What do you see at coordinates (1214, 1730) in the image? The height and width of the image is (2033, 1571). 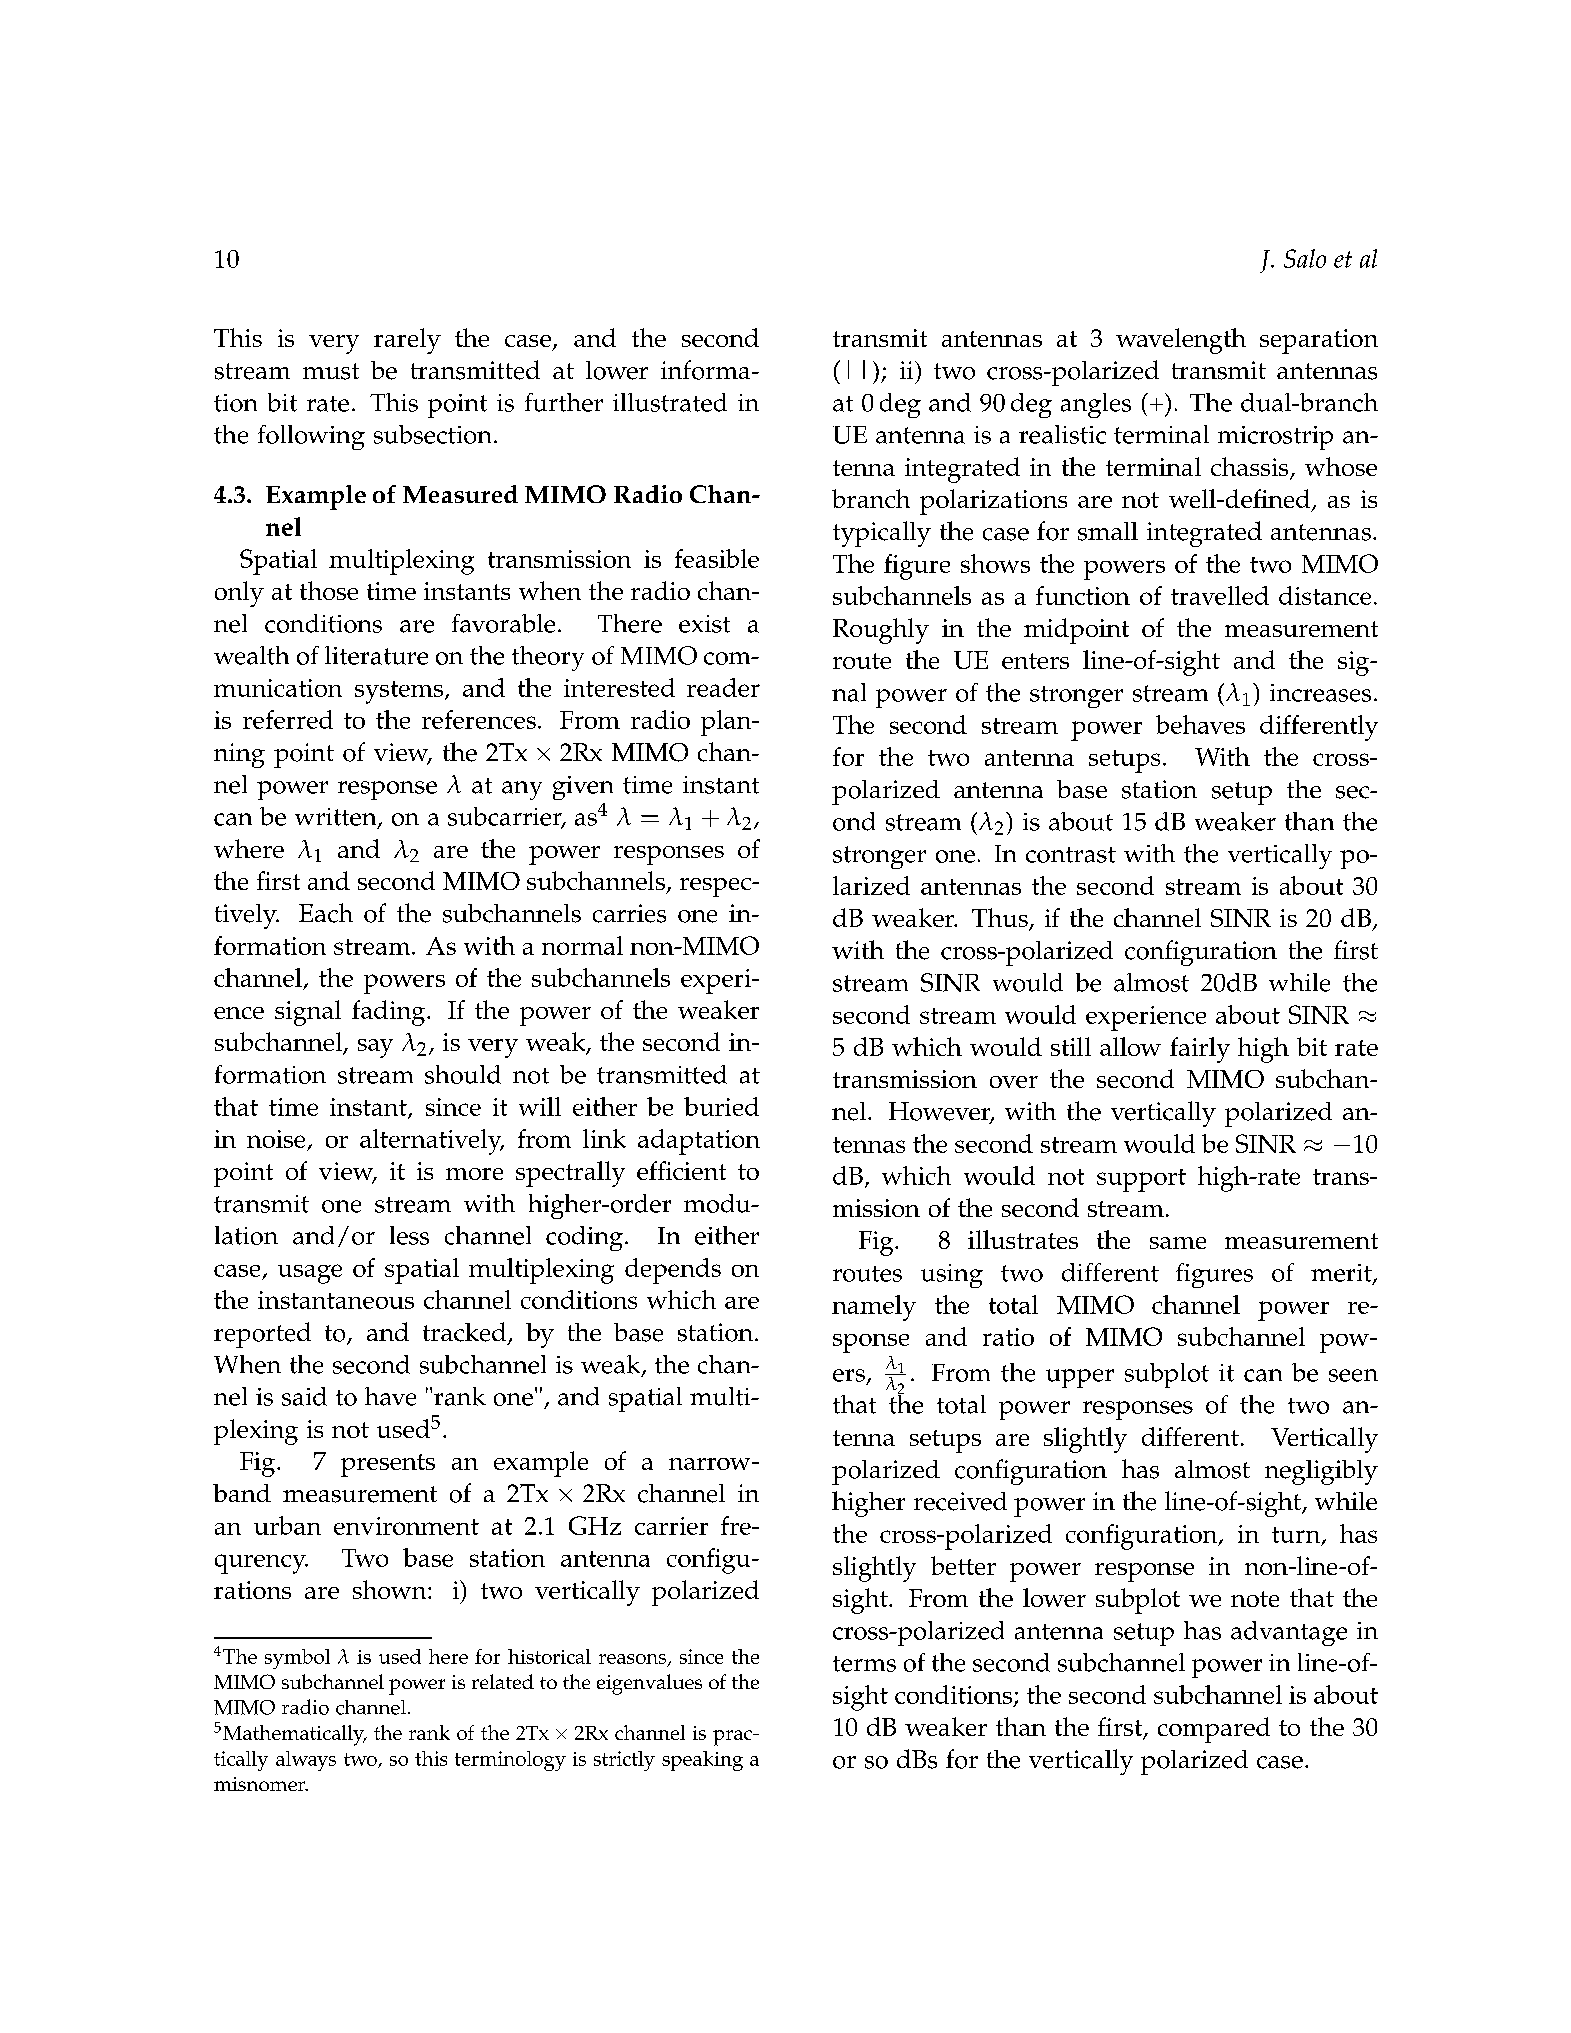 I see `compared` at bounding box center [1214, 1730].
